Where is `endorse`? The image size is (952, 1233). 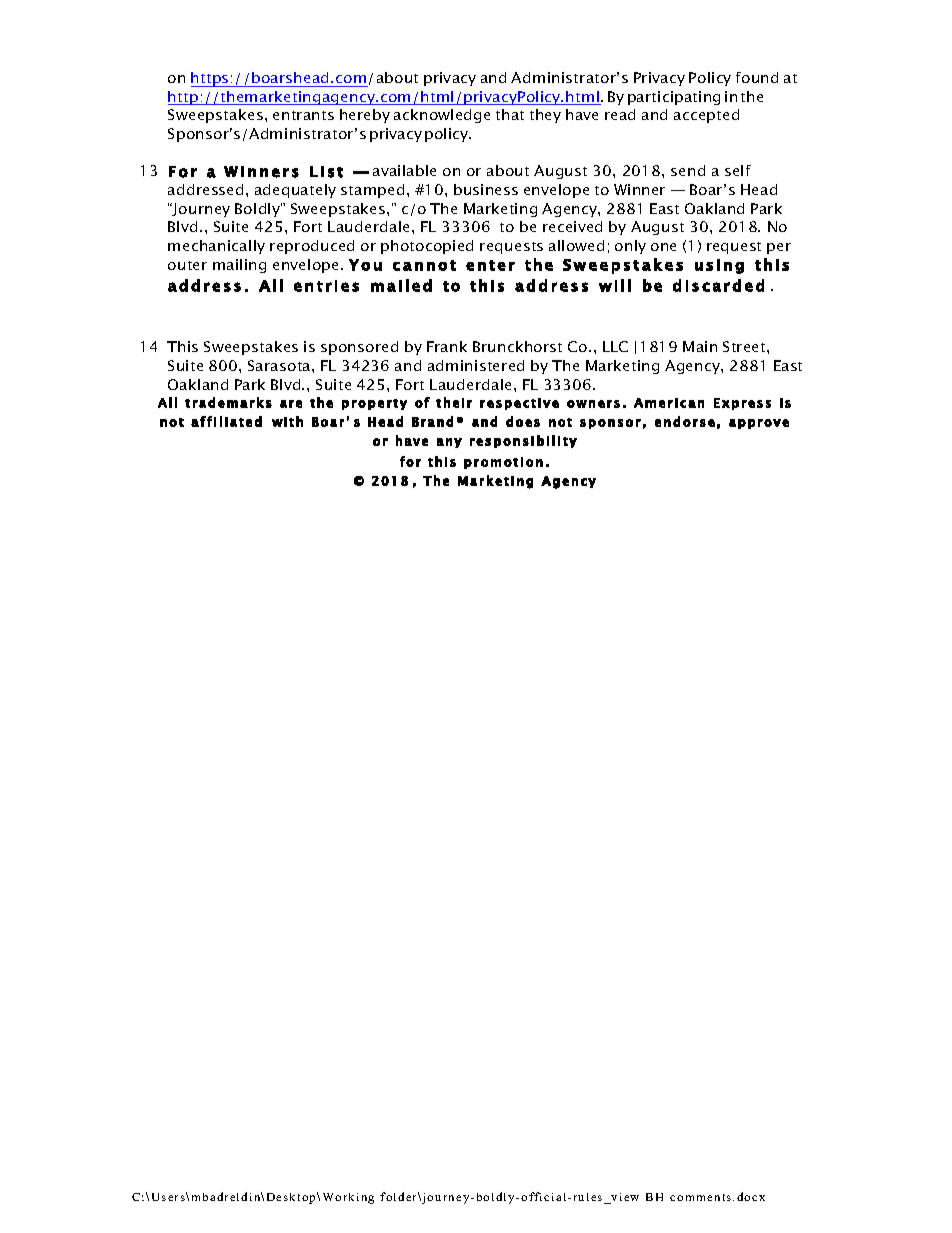
endorse is located at coordinates (685, 421).
